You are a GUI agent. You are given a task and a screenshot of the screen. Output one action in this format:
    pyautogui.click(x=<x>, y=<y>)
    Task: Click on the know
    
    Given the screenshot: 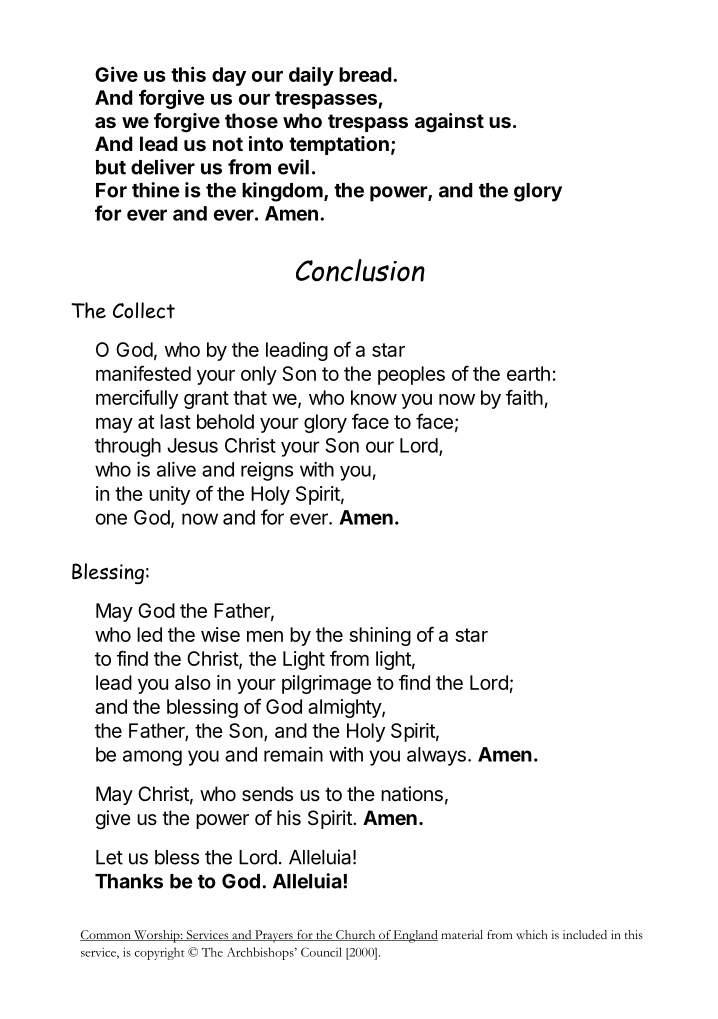 What is the action you would take?
    pyautogui.click(x=374, y=397)
